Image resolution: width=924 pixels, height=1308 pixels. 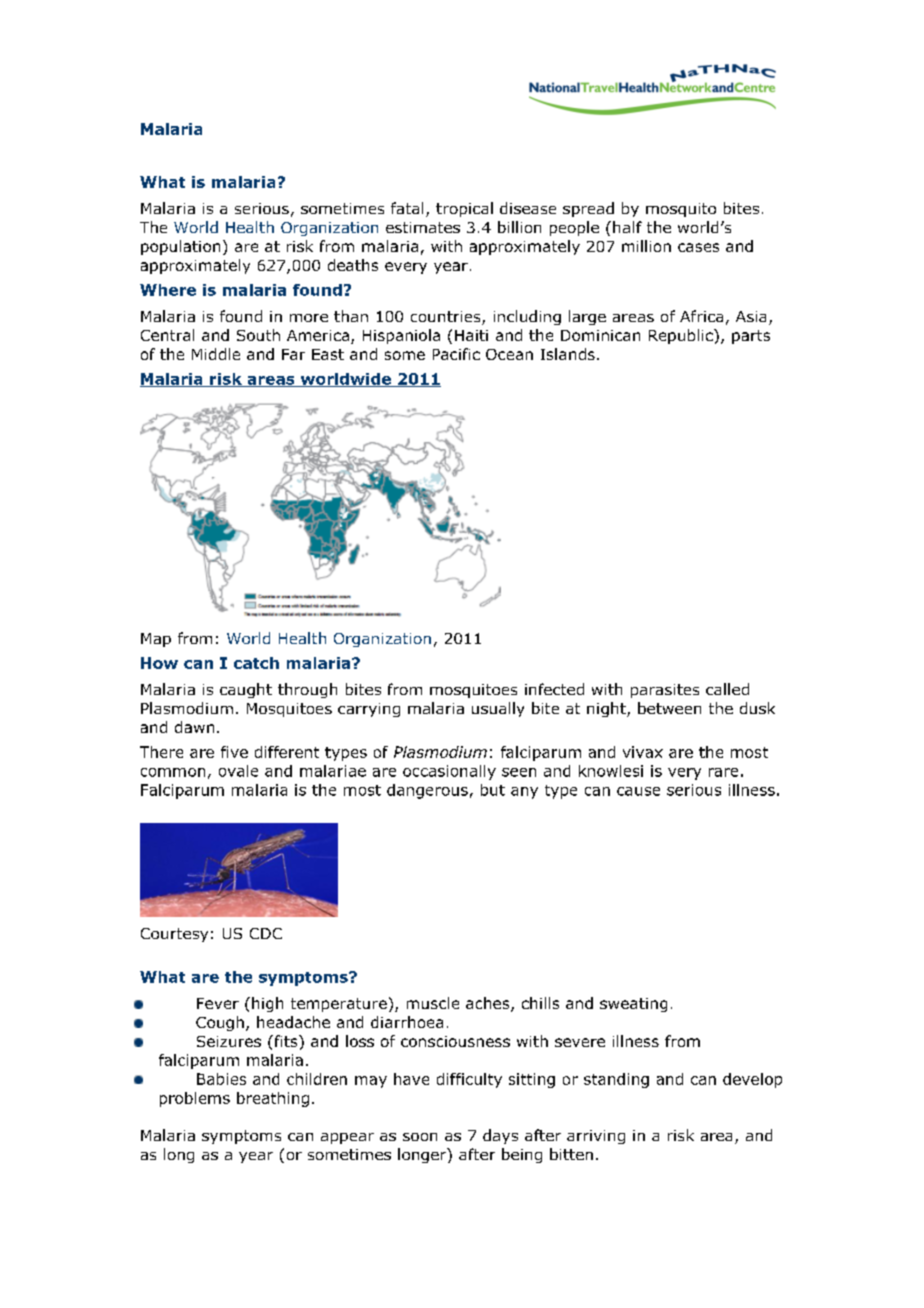 What do you see at coordinates (246, 690) in the screenshot?
I see `caught` at bounding box center [246, 690].
